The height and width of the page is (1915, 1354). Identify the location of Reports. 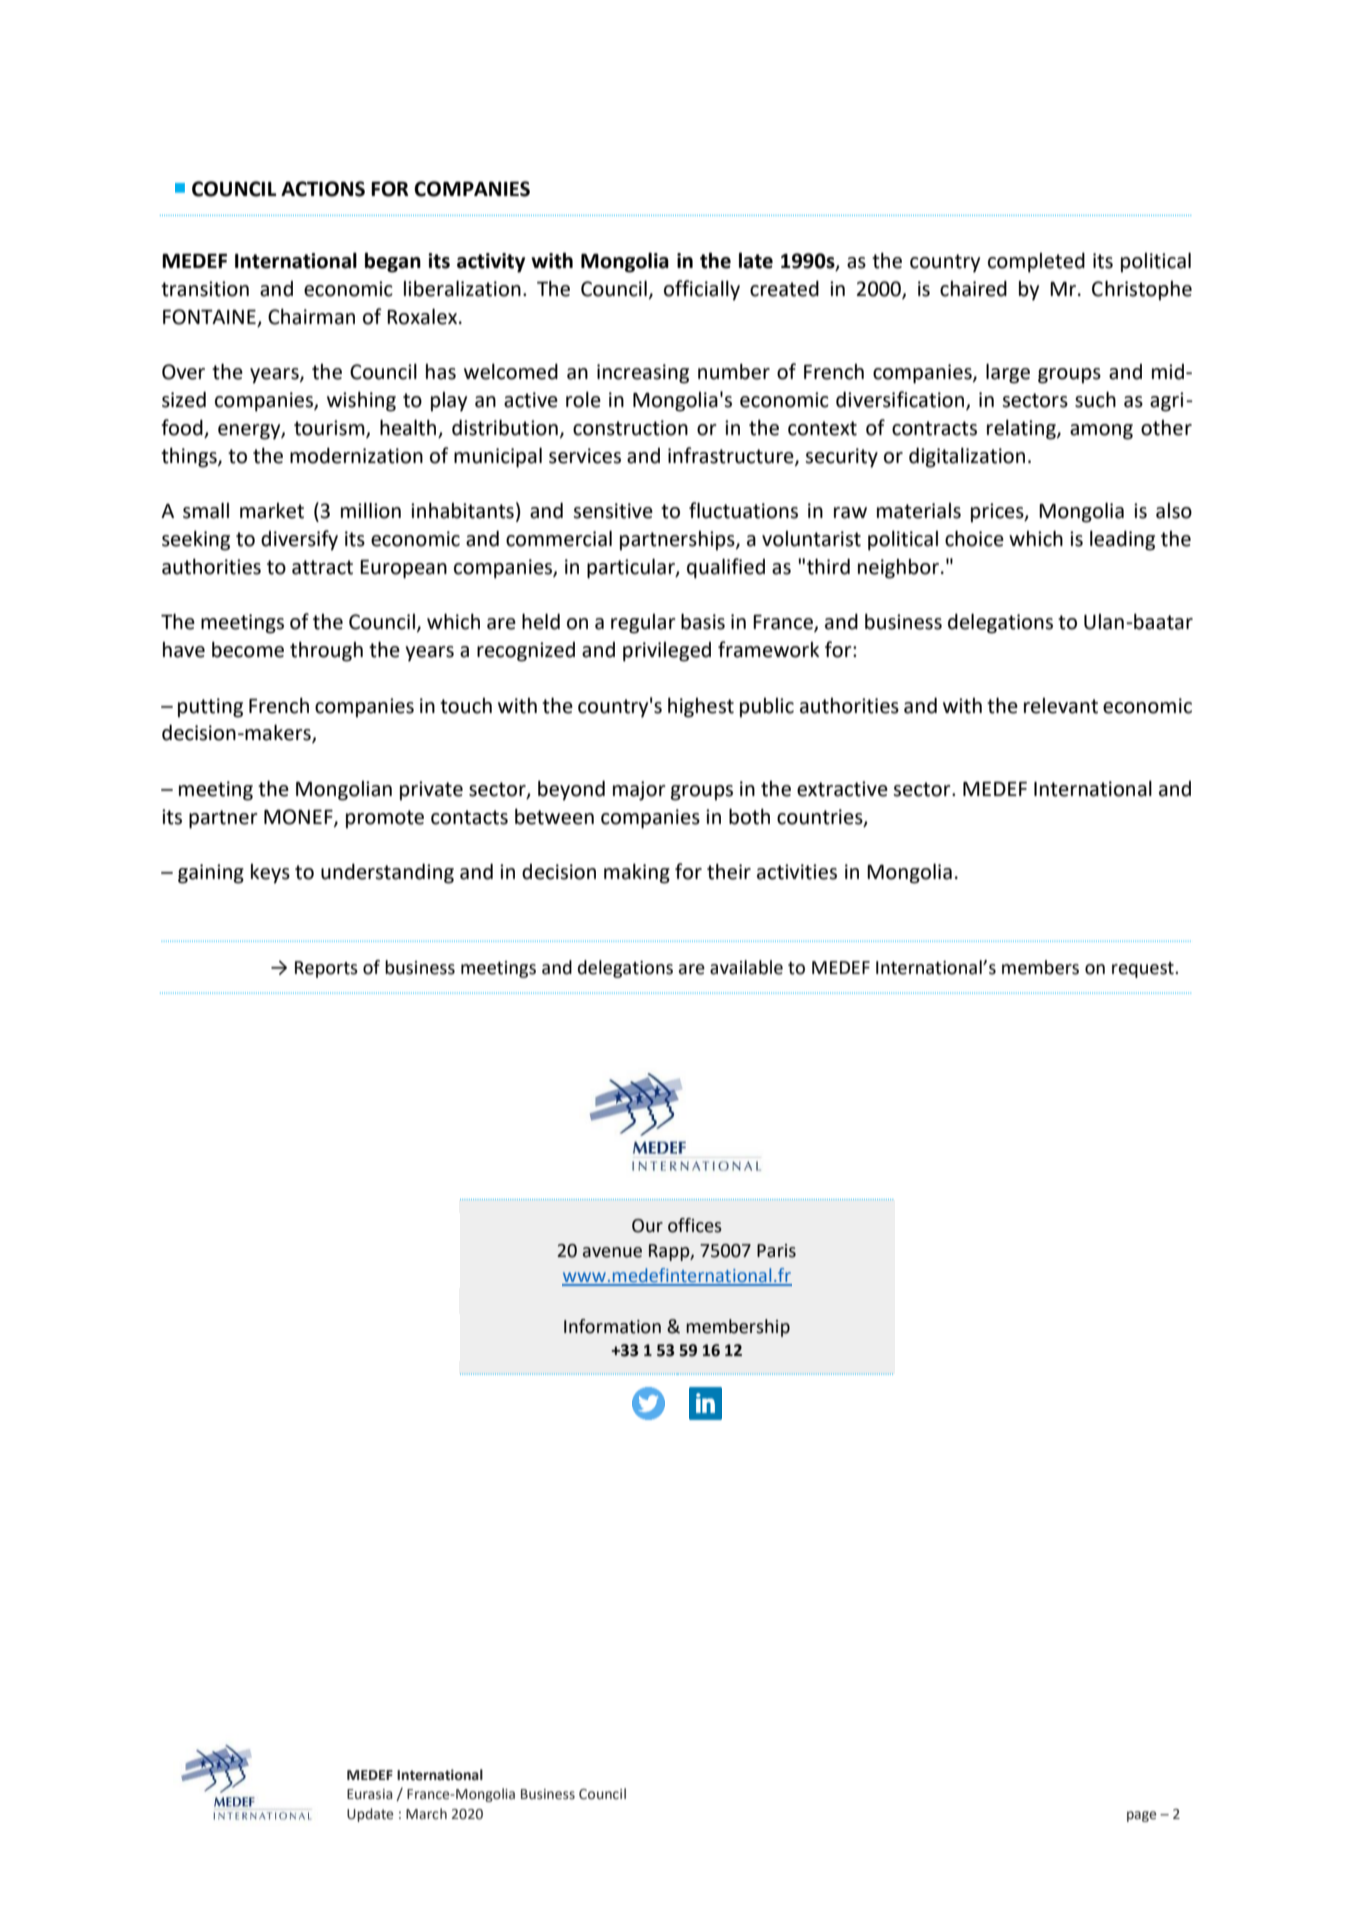
(326, 969).
